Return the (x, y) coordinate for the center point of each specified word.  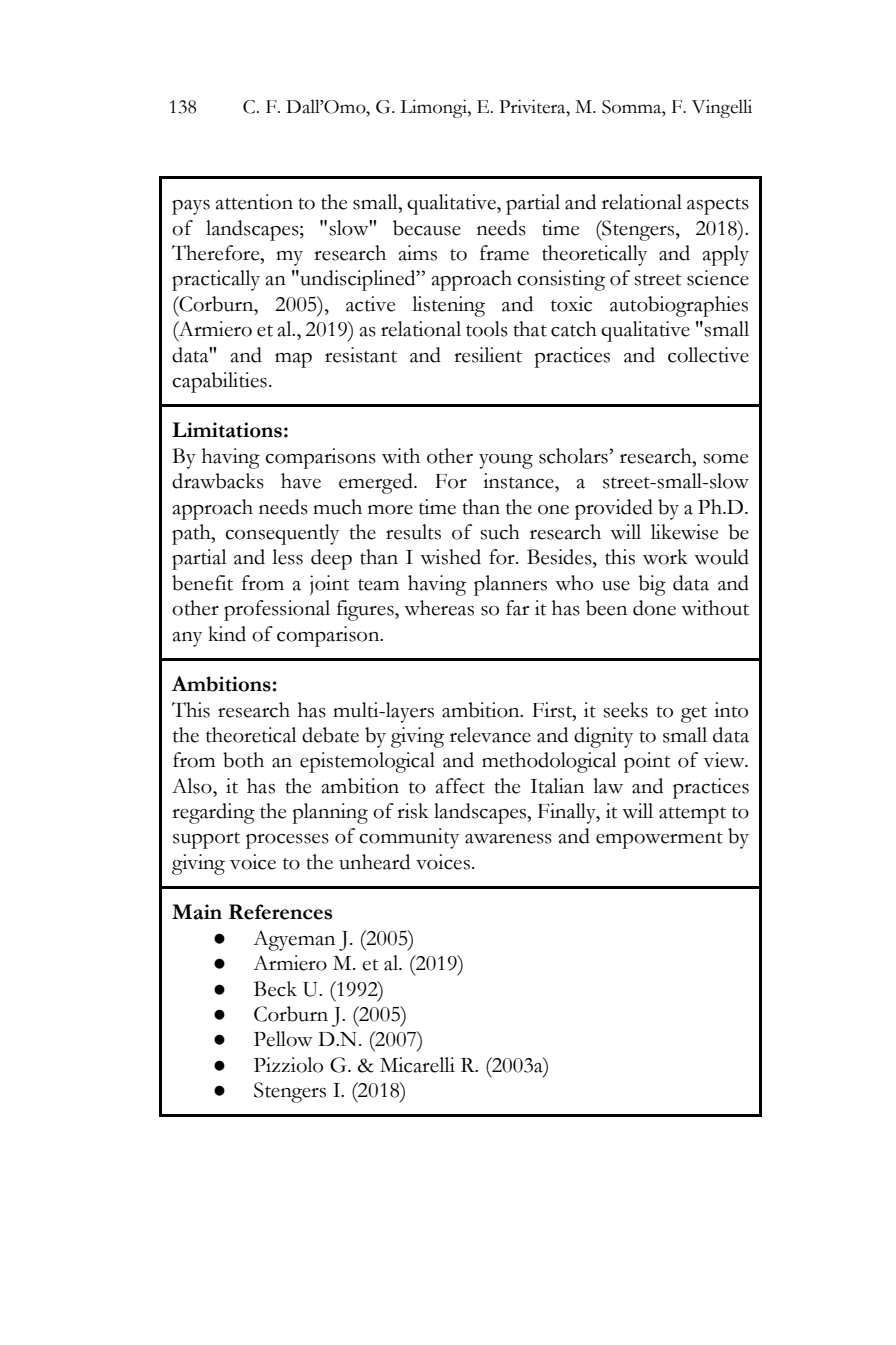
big (652, 585)
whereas (439, 608)
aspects (718, 206)
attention (254, 202)
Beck (275, 989)
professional (277, 610)
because (427, 228)
